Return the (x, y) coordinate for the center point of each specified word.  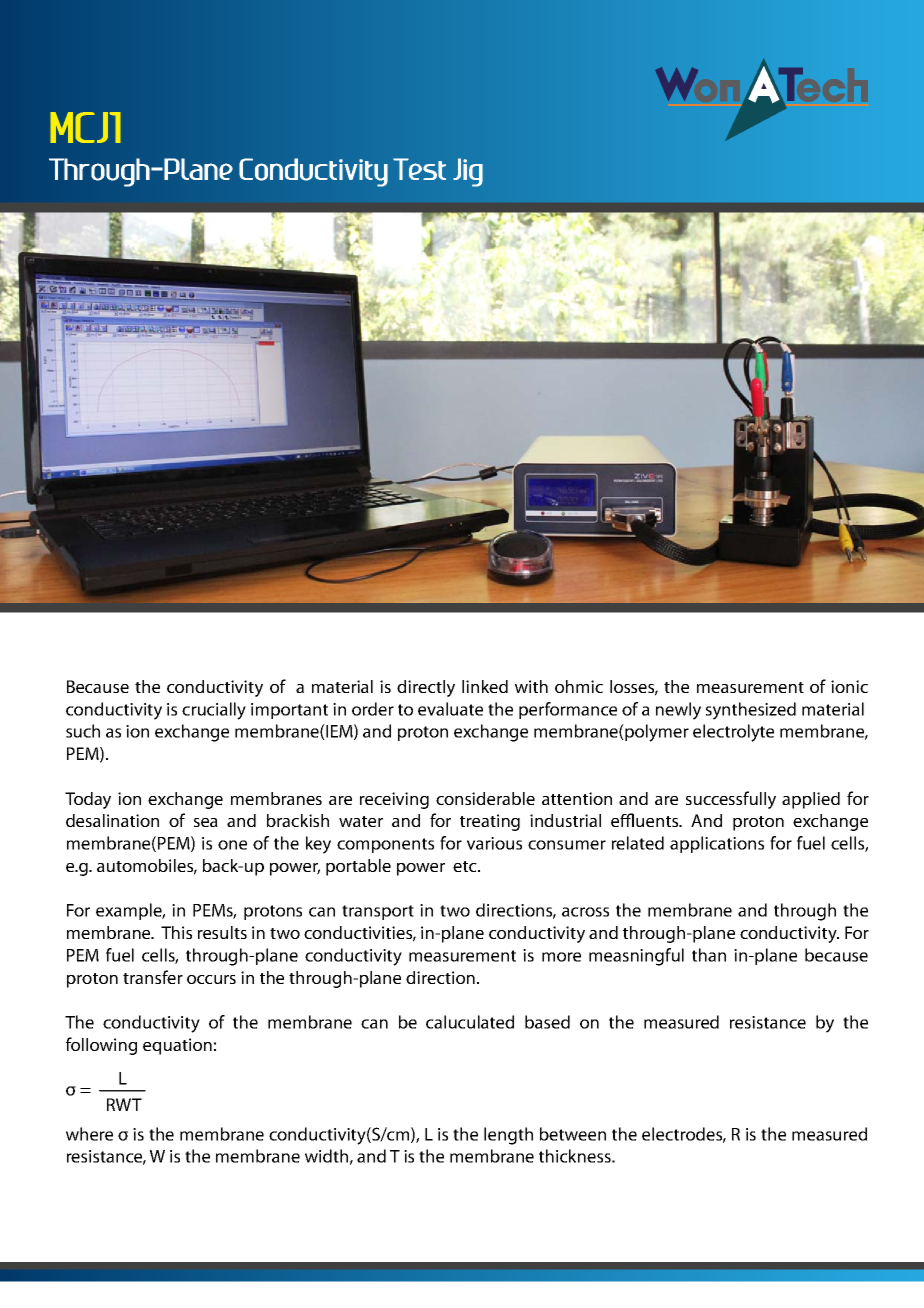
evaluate (450, 709)
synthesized (751, 711)
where (89, 1134)
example (130, 911)
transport (378, 912)
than (709, 955)
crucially (214, 711)
